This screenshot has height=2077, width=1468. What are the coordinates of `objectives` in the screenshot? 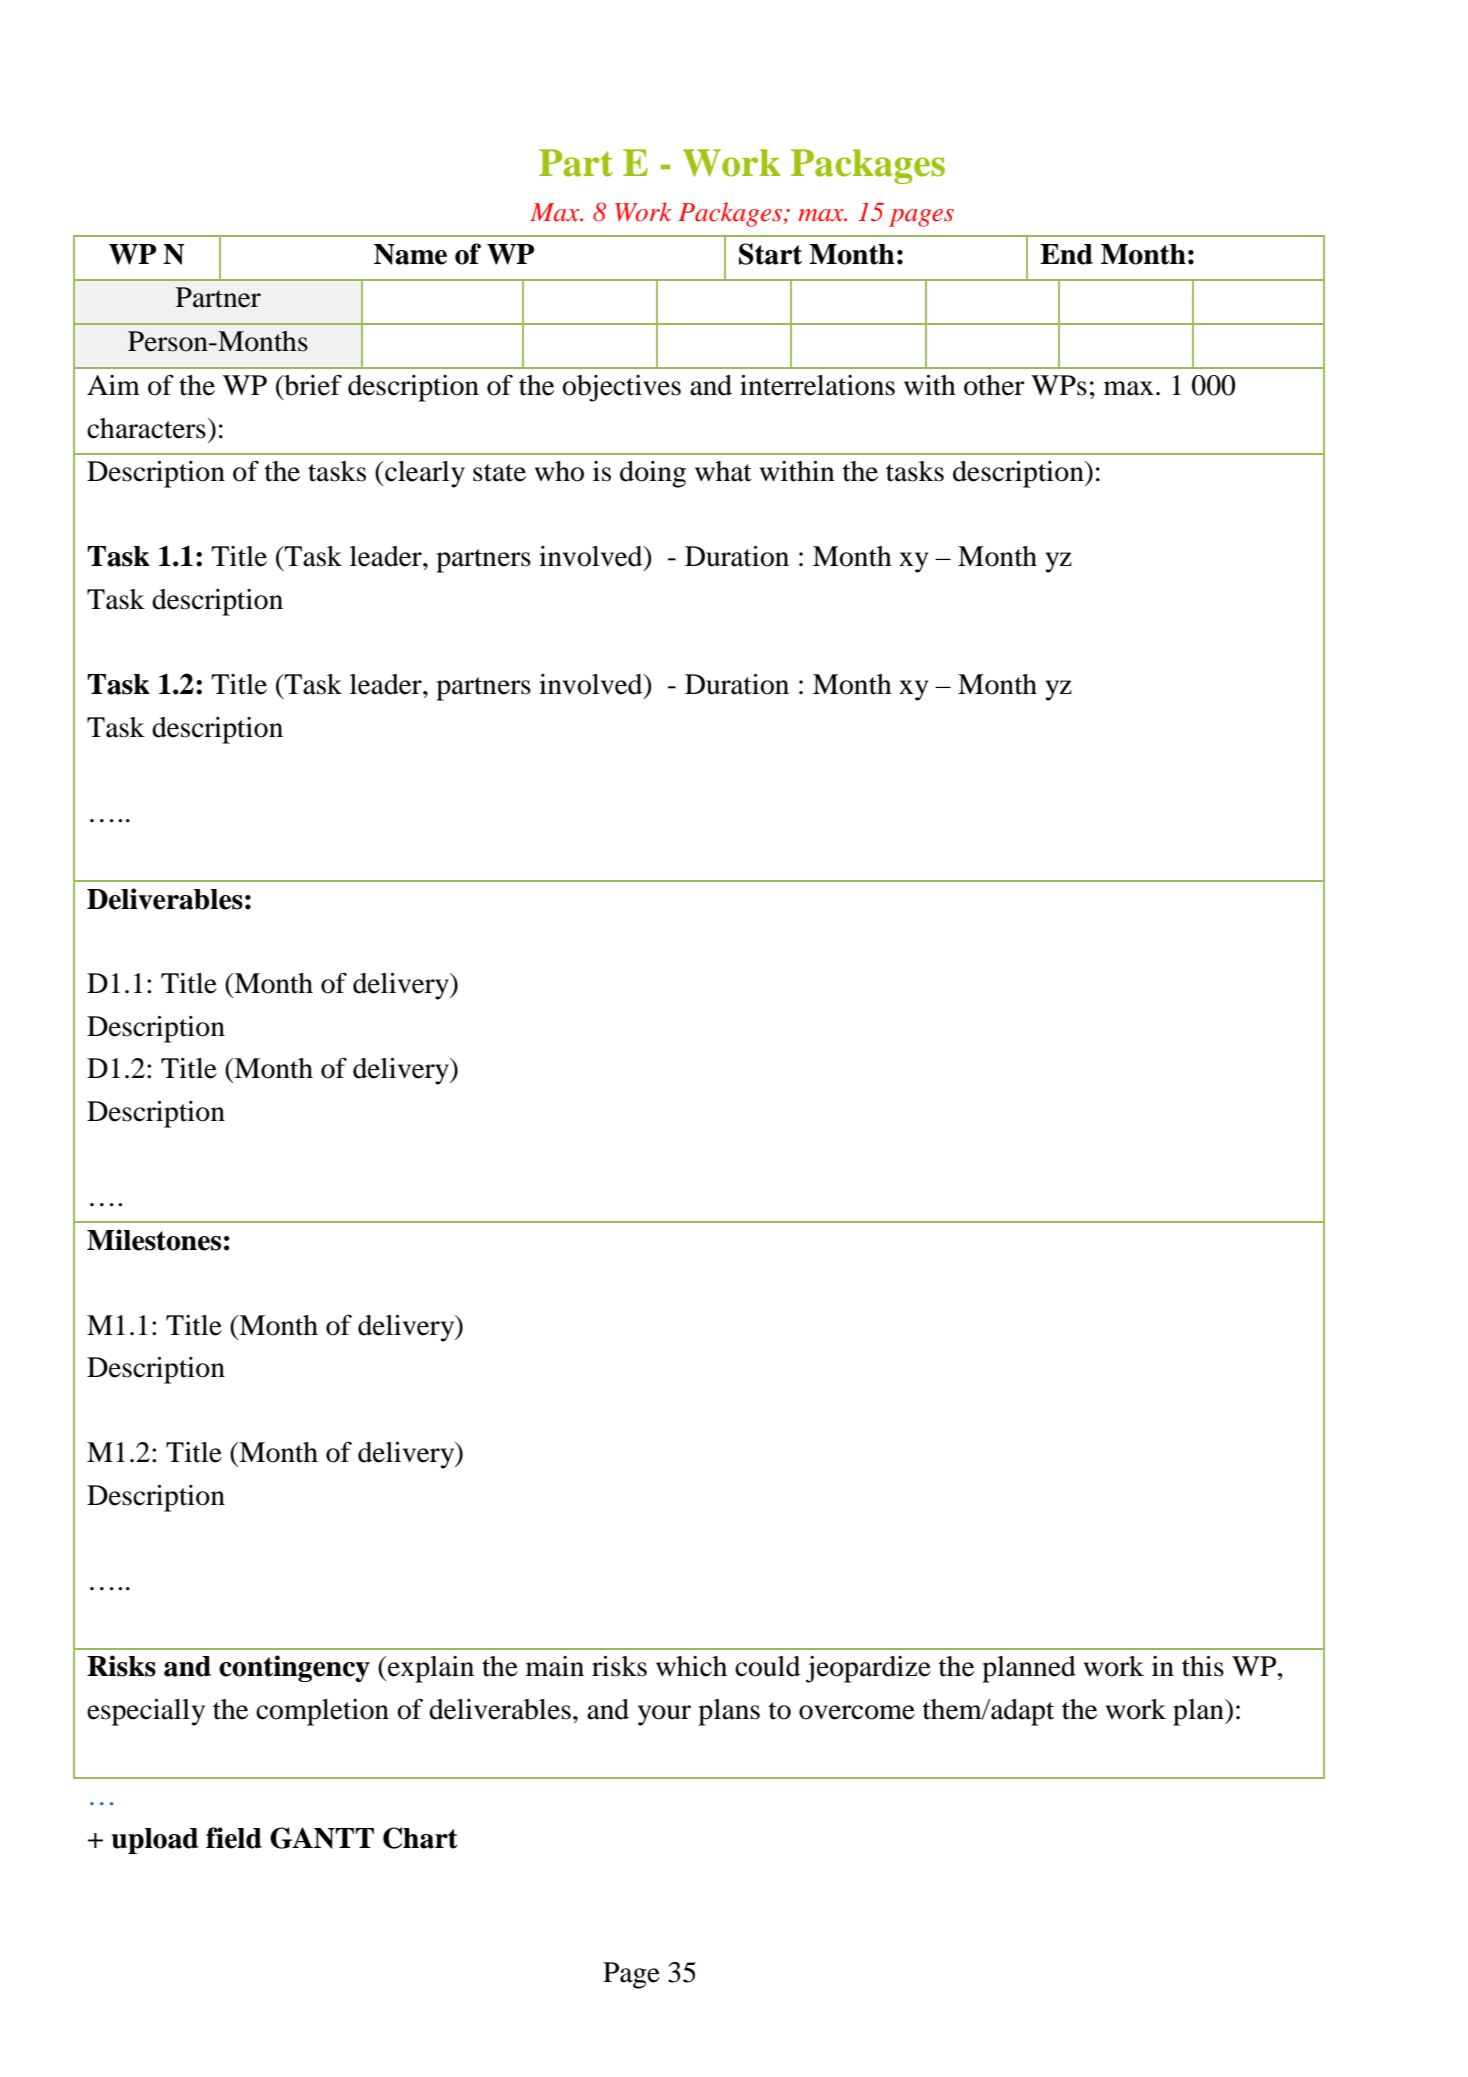 It's located at (621, 388).
